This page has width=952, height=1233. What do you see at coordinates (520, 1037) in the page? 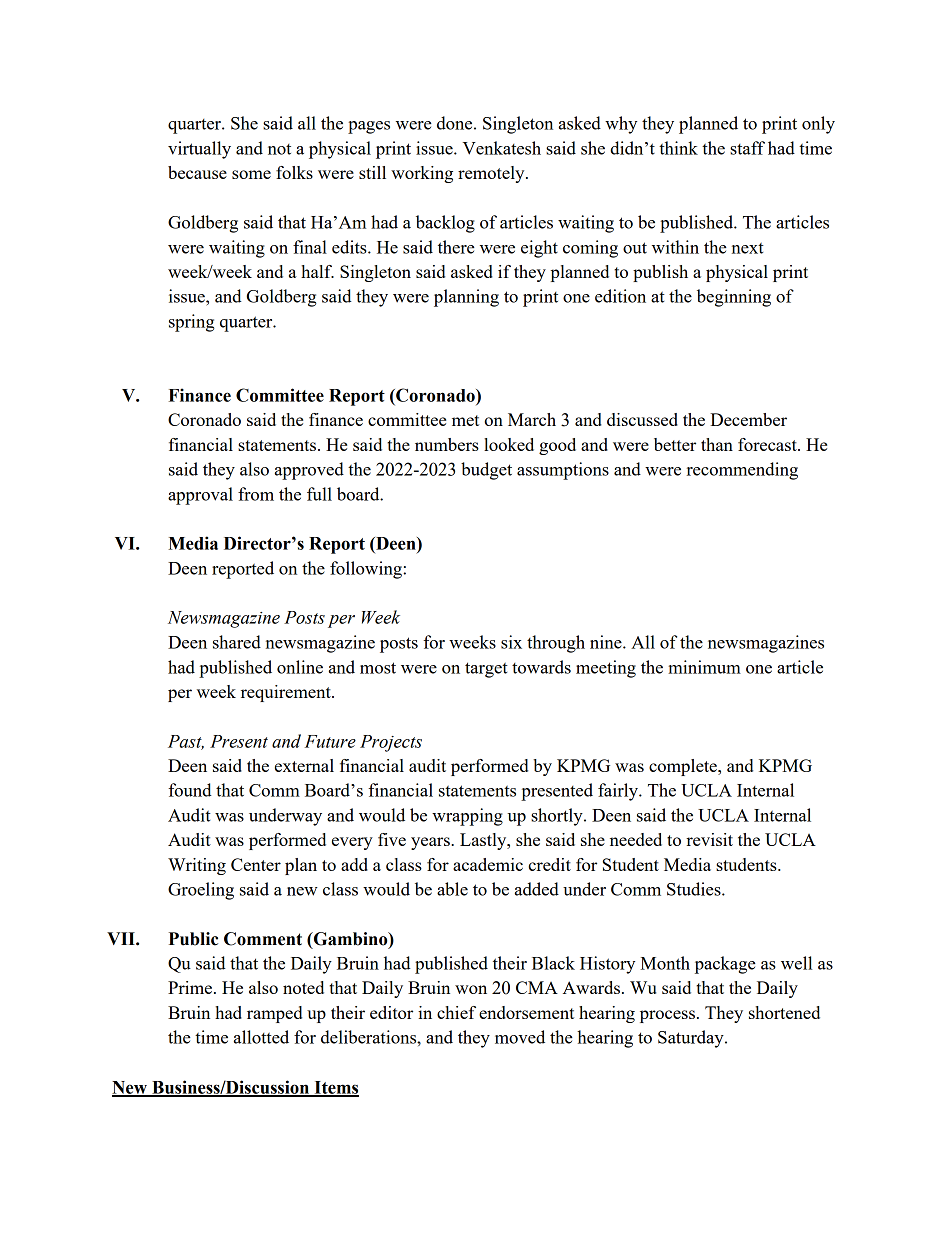
I see `moved` at bounding box center [520, 1037].
